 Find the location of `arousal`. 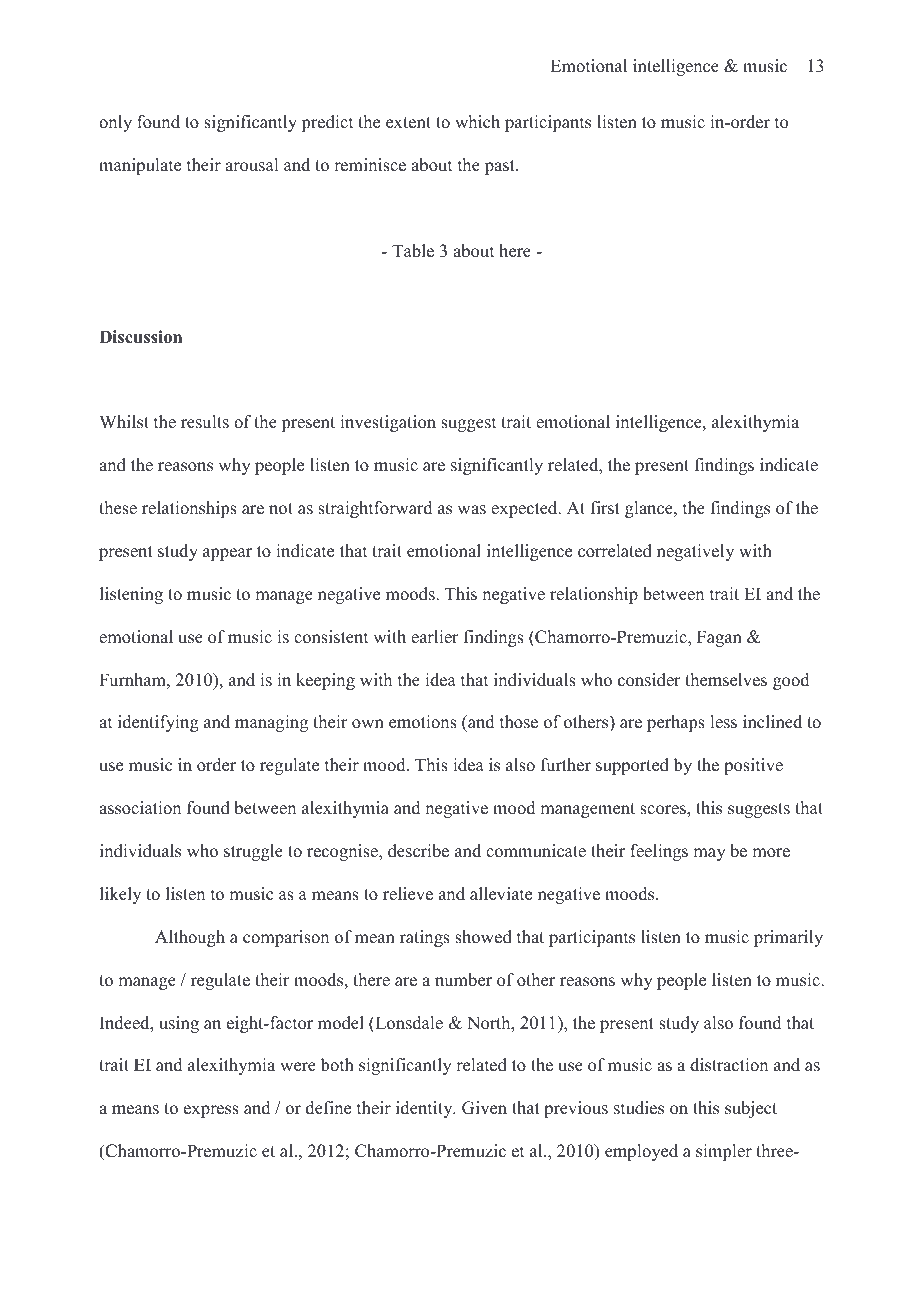

arousal is located at coordinates (251, 165).
